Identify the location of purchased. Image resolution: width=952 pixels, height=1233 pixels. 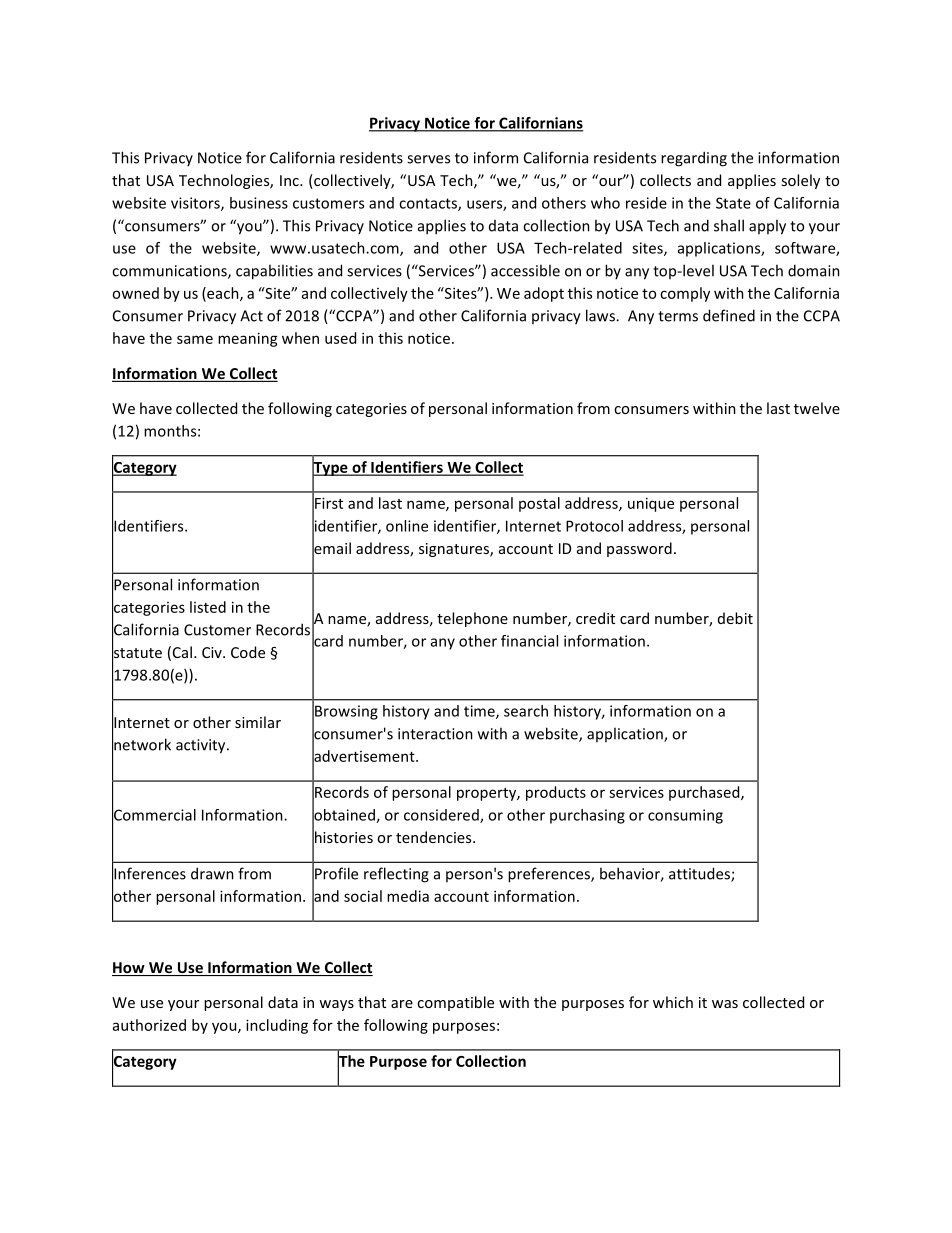
(705, 793).
